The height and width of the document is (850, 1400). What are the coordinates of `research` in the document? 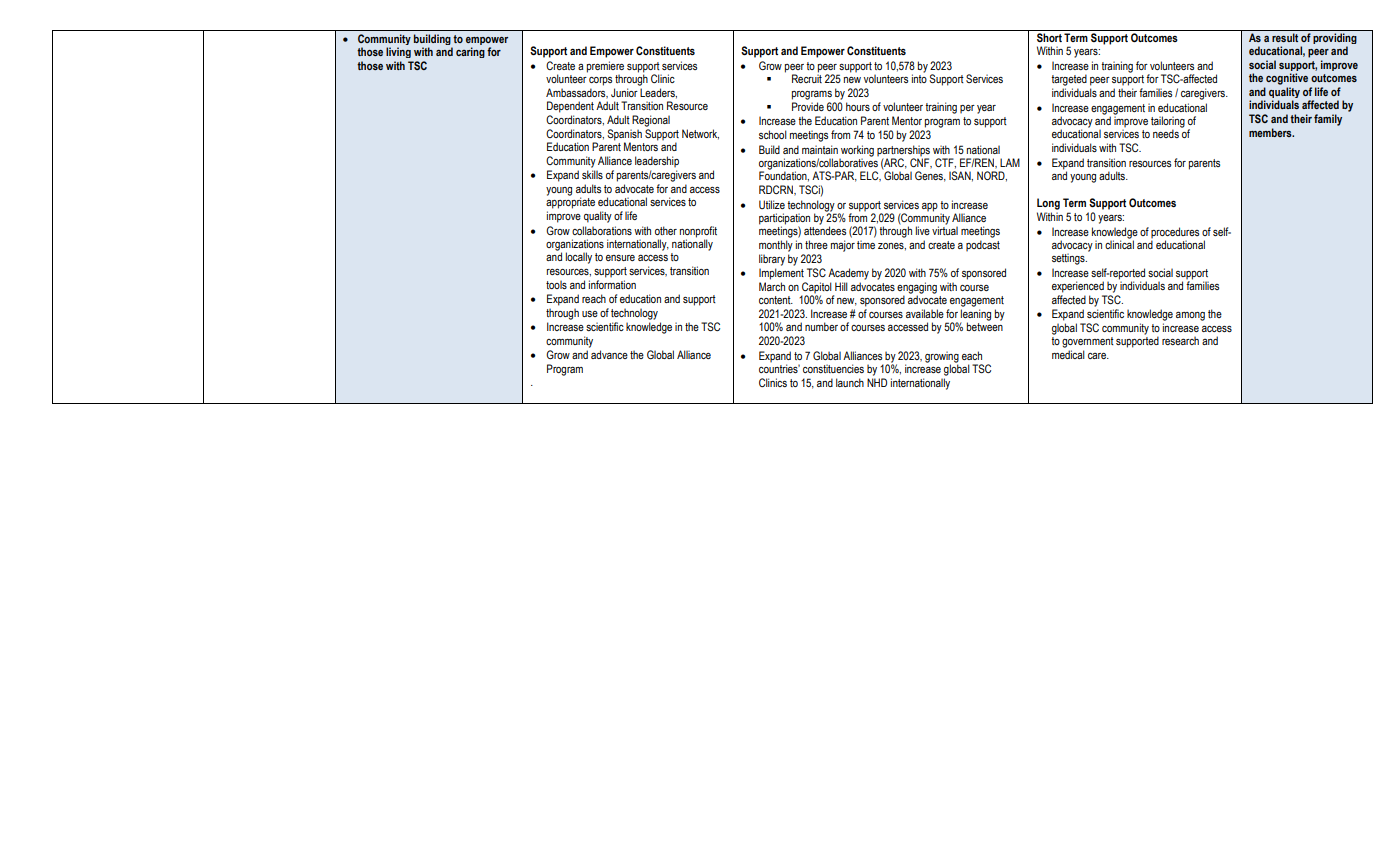 It's located at (1180, 340).
